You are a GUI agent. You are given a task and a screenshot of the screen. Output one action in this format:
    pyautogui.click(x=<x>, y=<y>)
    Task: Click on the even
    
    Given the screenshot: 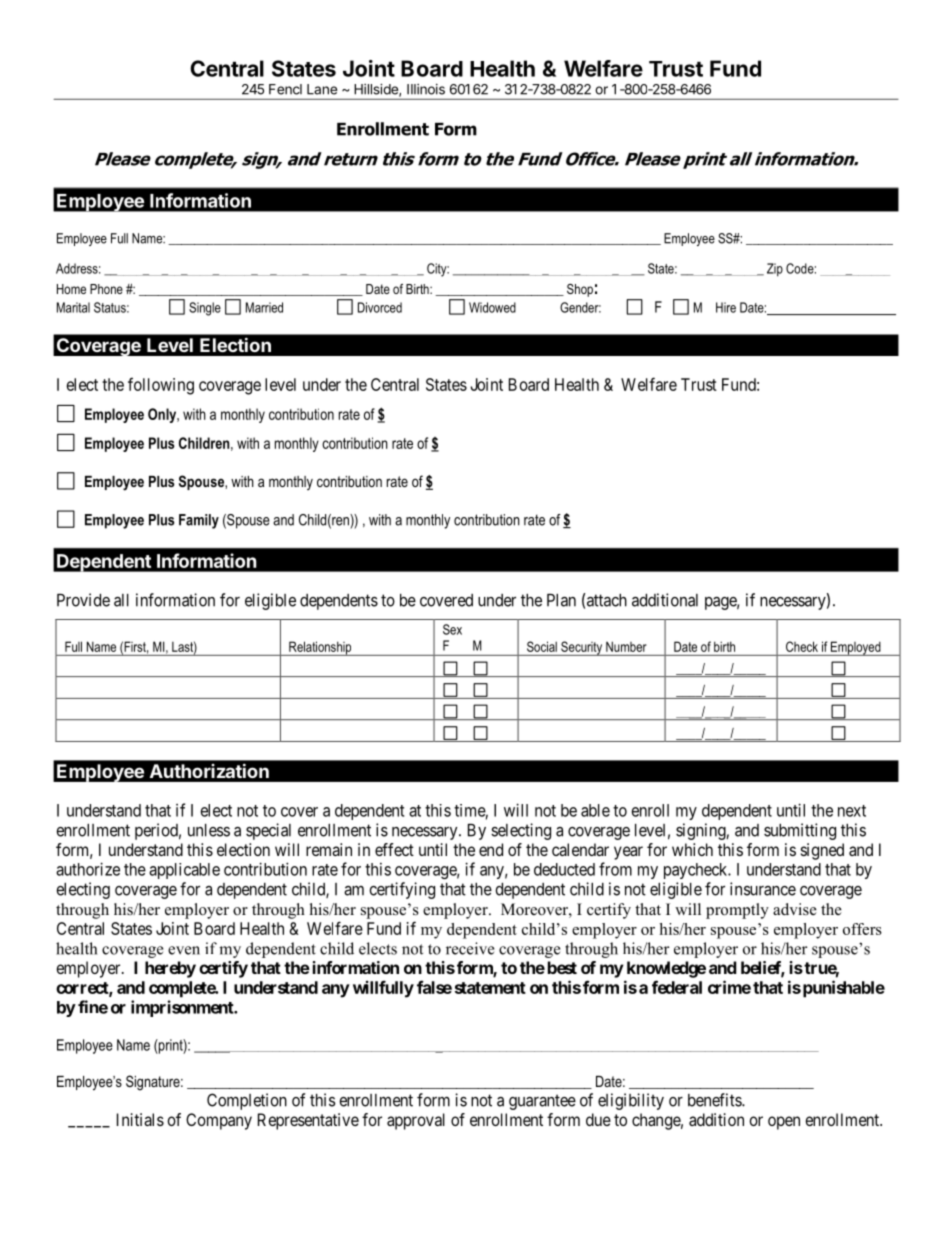 What is the action you would take?
    pyautogui.click(x=184, y=950)
